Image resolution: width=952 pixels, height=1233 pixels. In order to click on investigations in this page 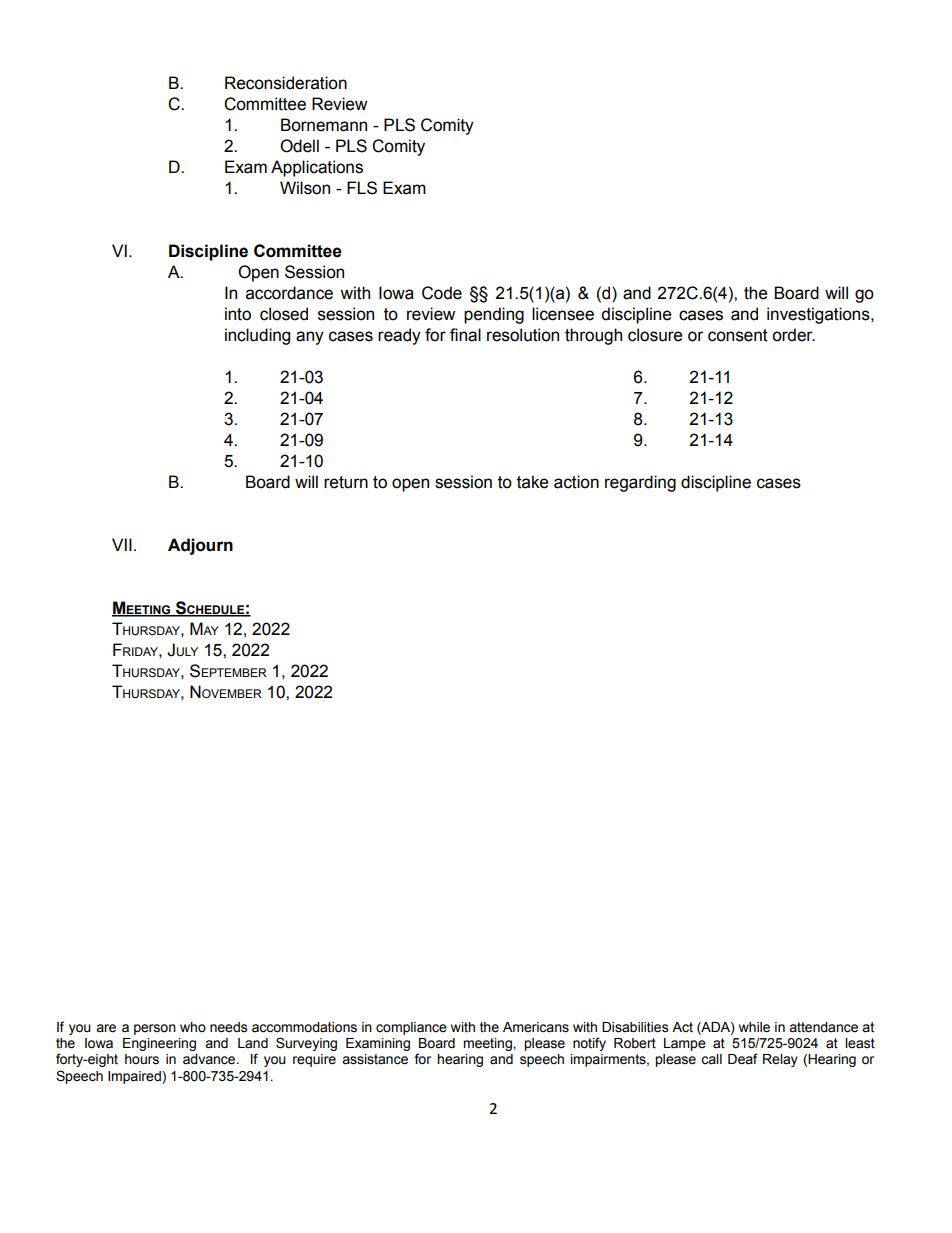, I will do `click(819, 315)`.
